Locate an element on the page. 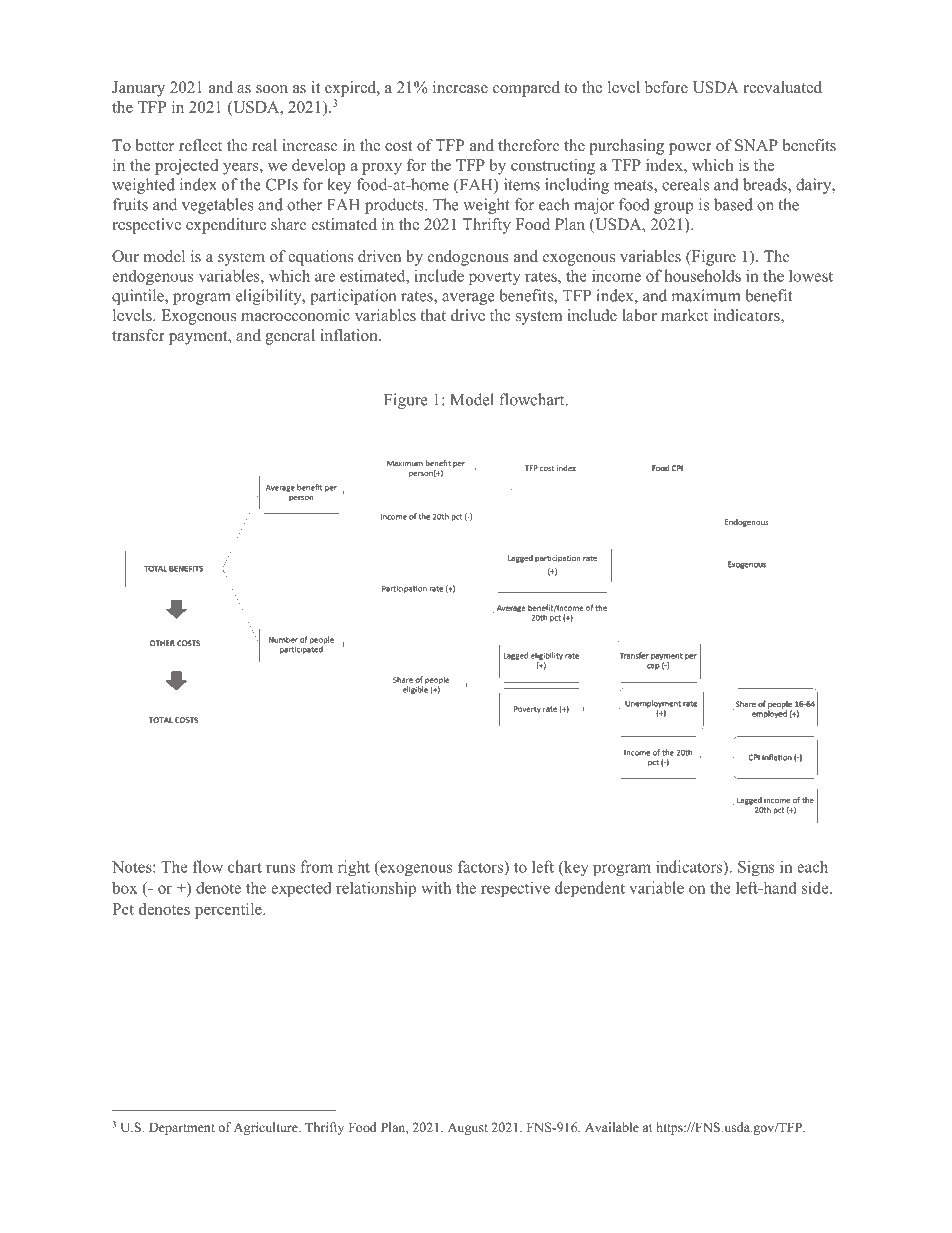  August is located at coordinates (468, 1128).
